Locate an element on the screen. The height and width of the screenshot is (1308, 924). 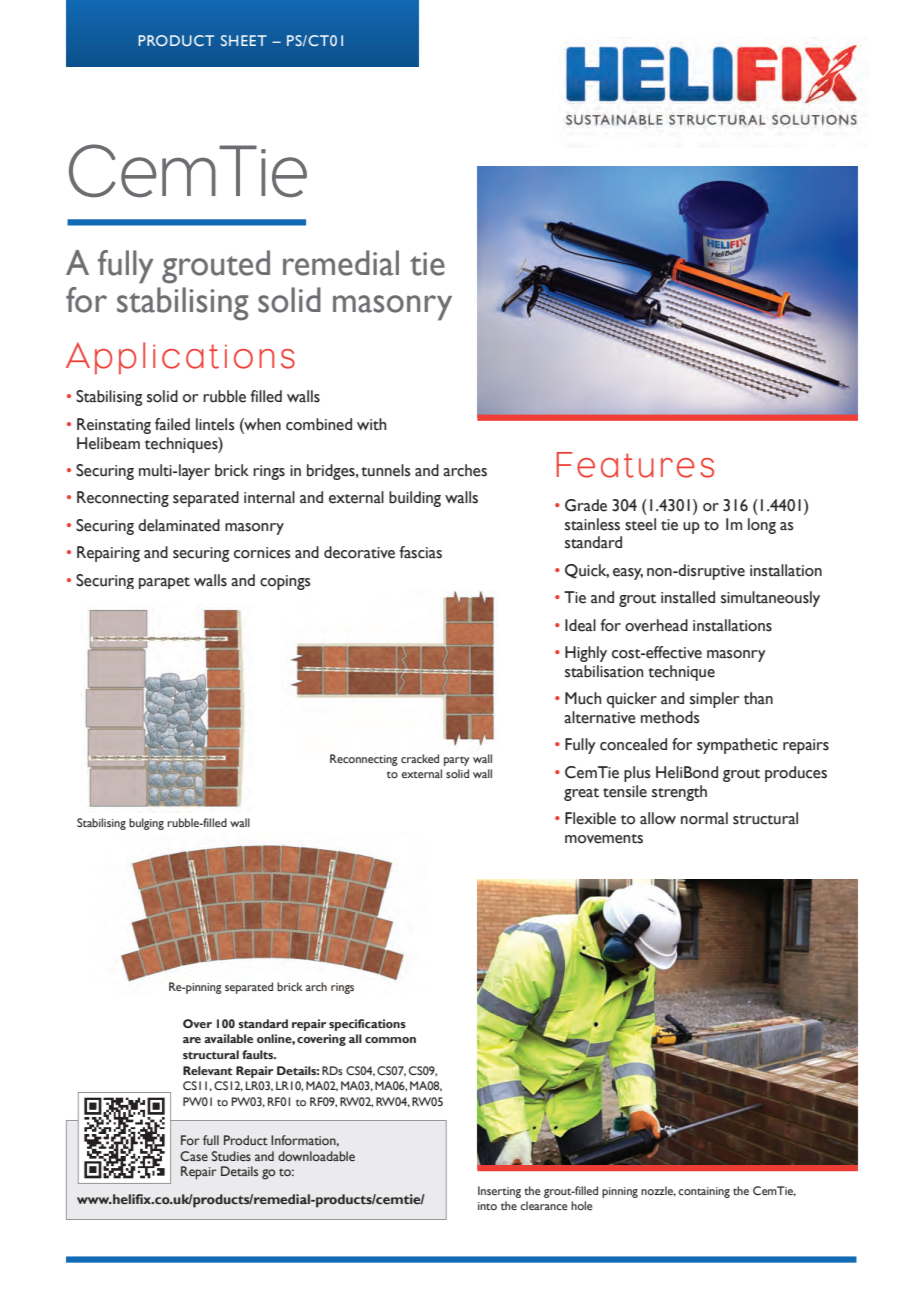
with is located at coordinates (371, 424).
